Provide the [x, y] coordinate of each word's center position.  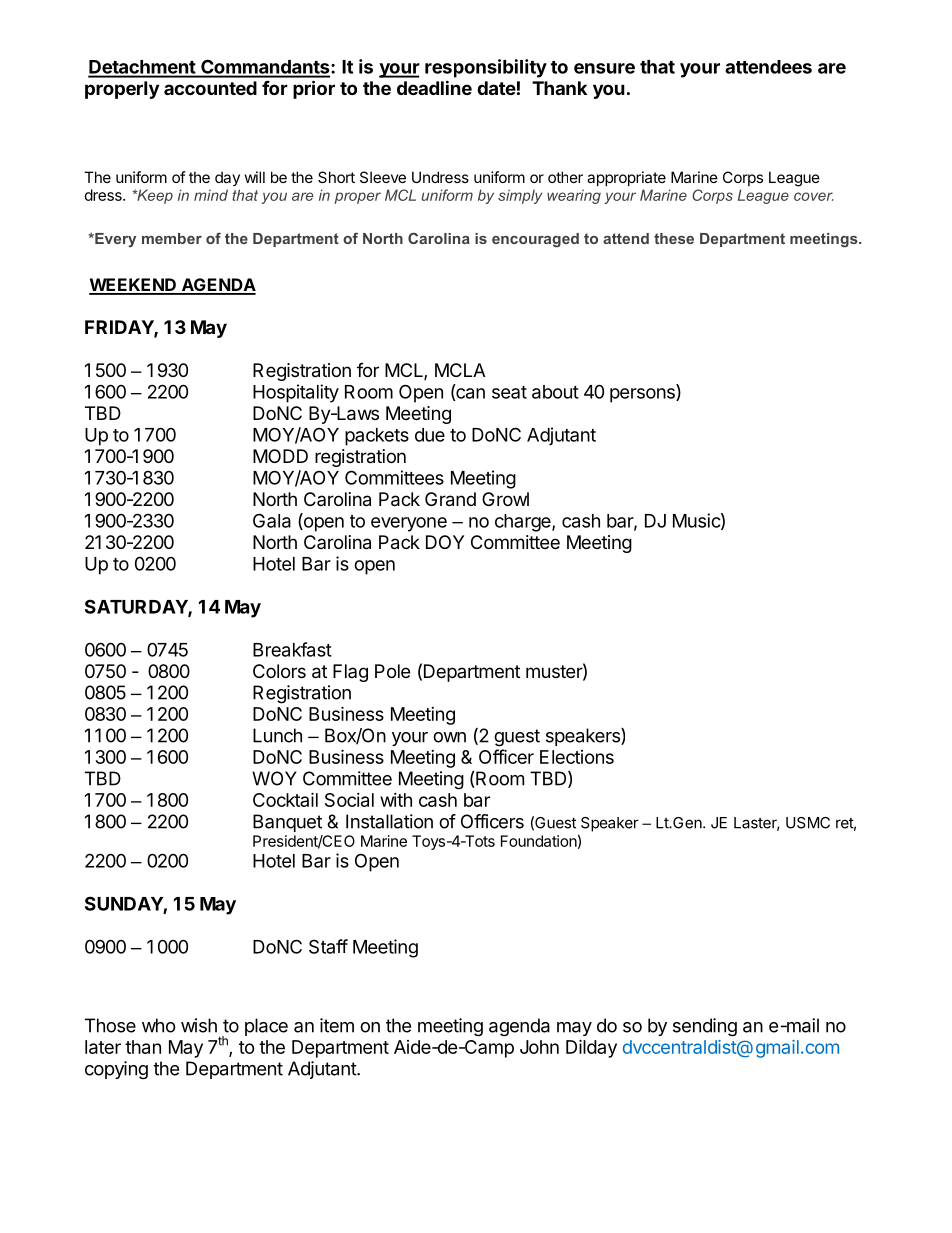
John [539, 1047]
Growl [505, 499]
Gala [272, 520]
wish [199, 1025]
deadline [434, 87]
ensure [604, 68]
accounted [210, 88]
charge [524, 523]
